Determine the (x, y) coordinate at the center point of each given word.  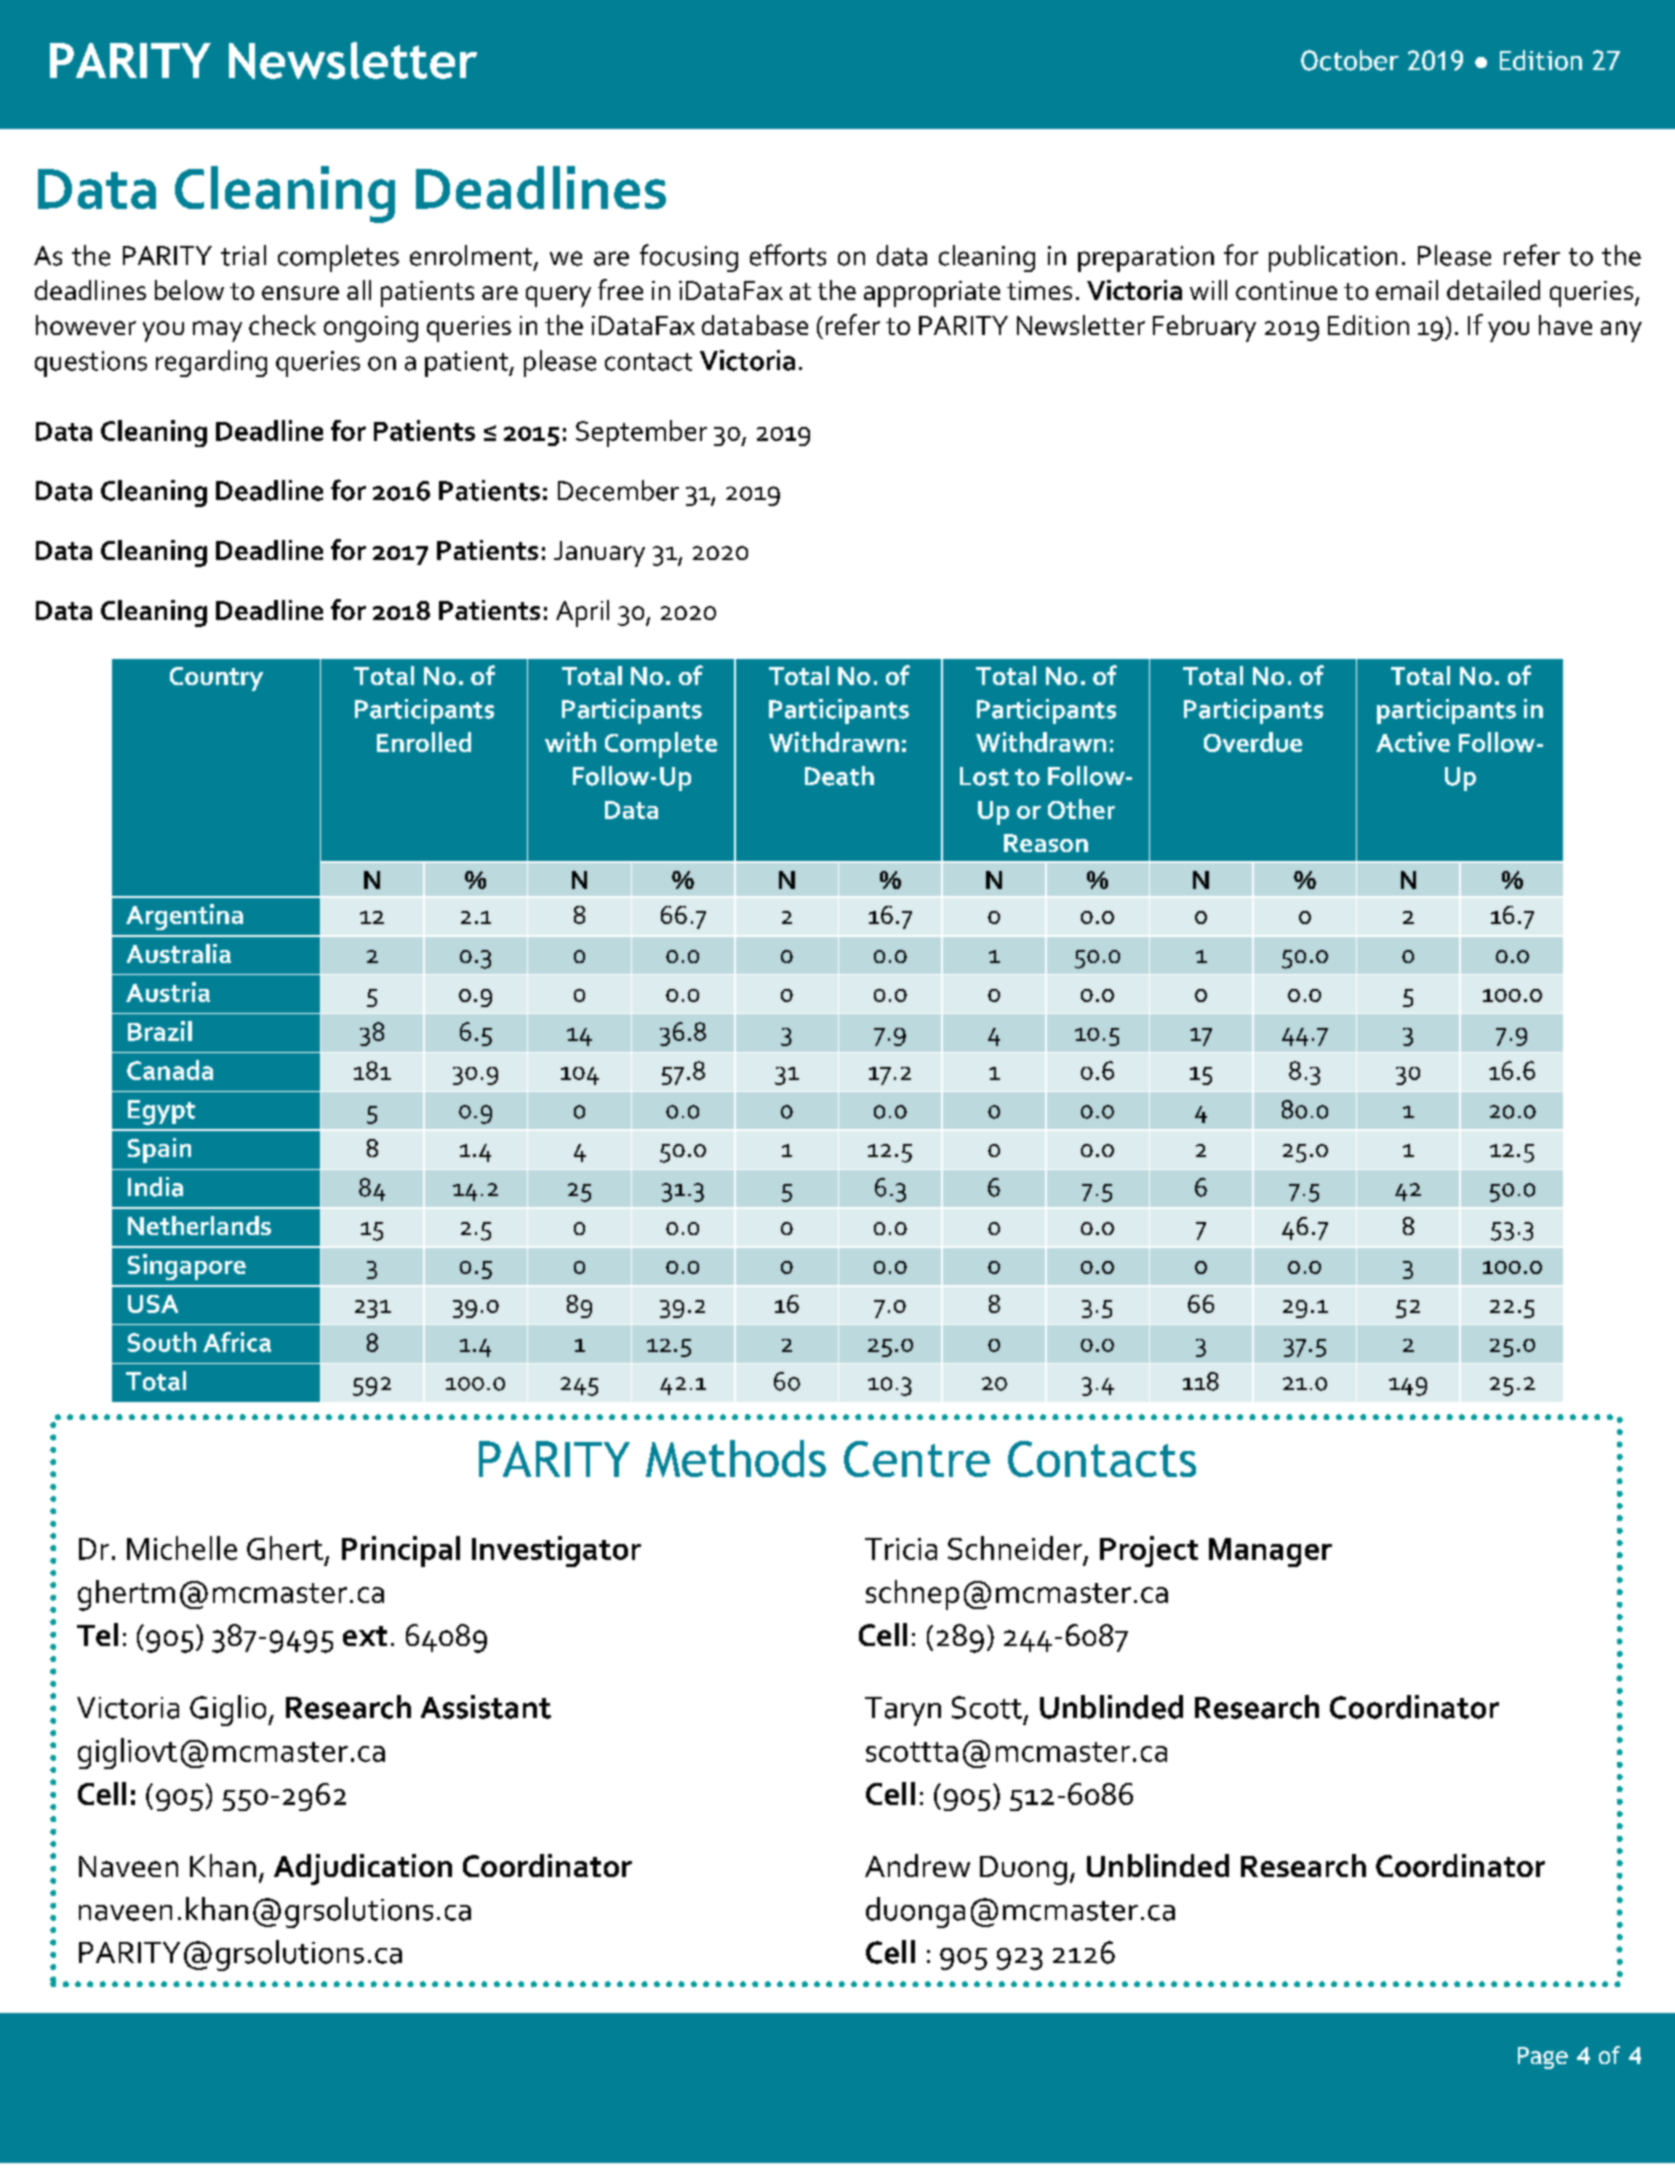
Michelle (182, 1548)
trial (243, 255)
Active (1413, 742)
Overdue (1253, 742)
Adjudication (363, 1869)
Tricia (901, 1549)
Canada (170, 1070)
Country (216, 679)
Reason (1046, 843)
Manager (1270, 1552)
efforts (788, 255)
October (1350, 60)
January (599, 554)
